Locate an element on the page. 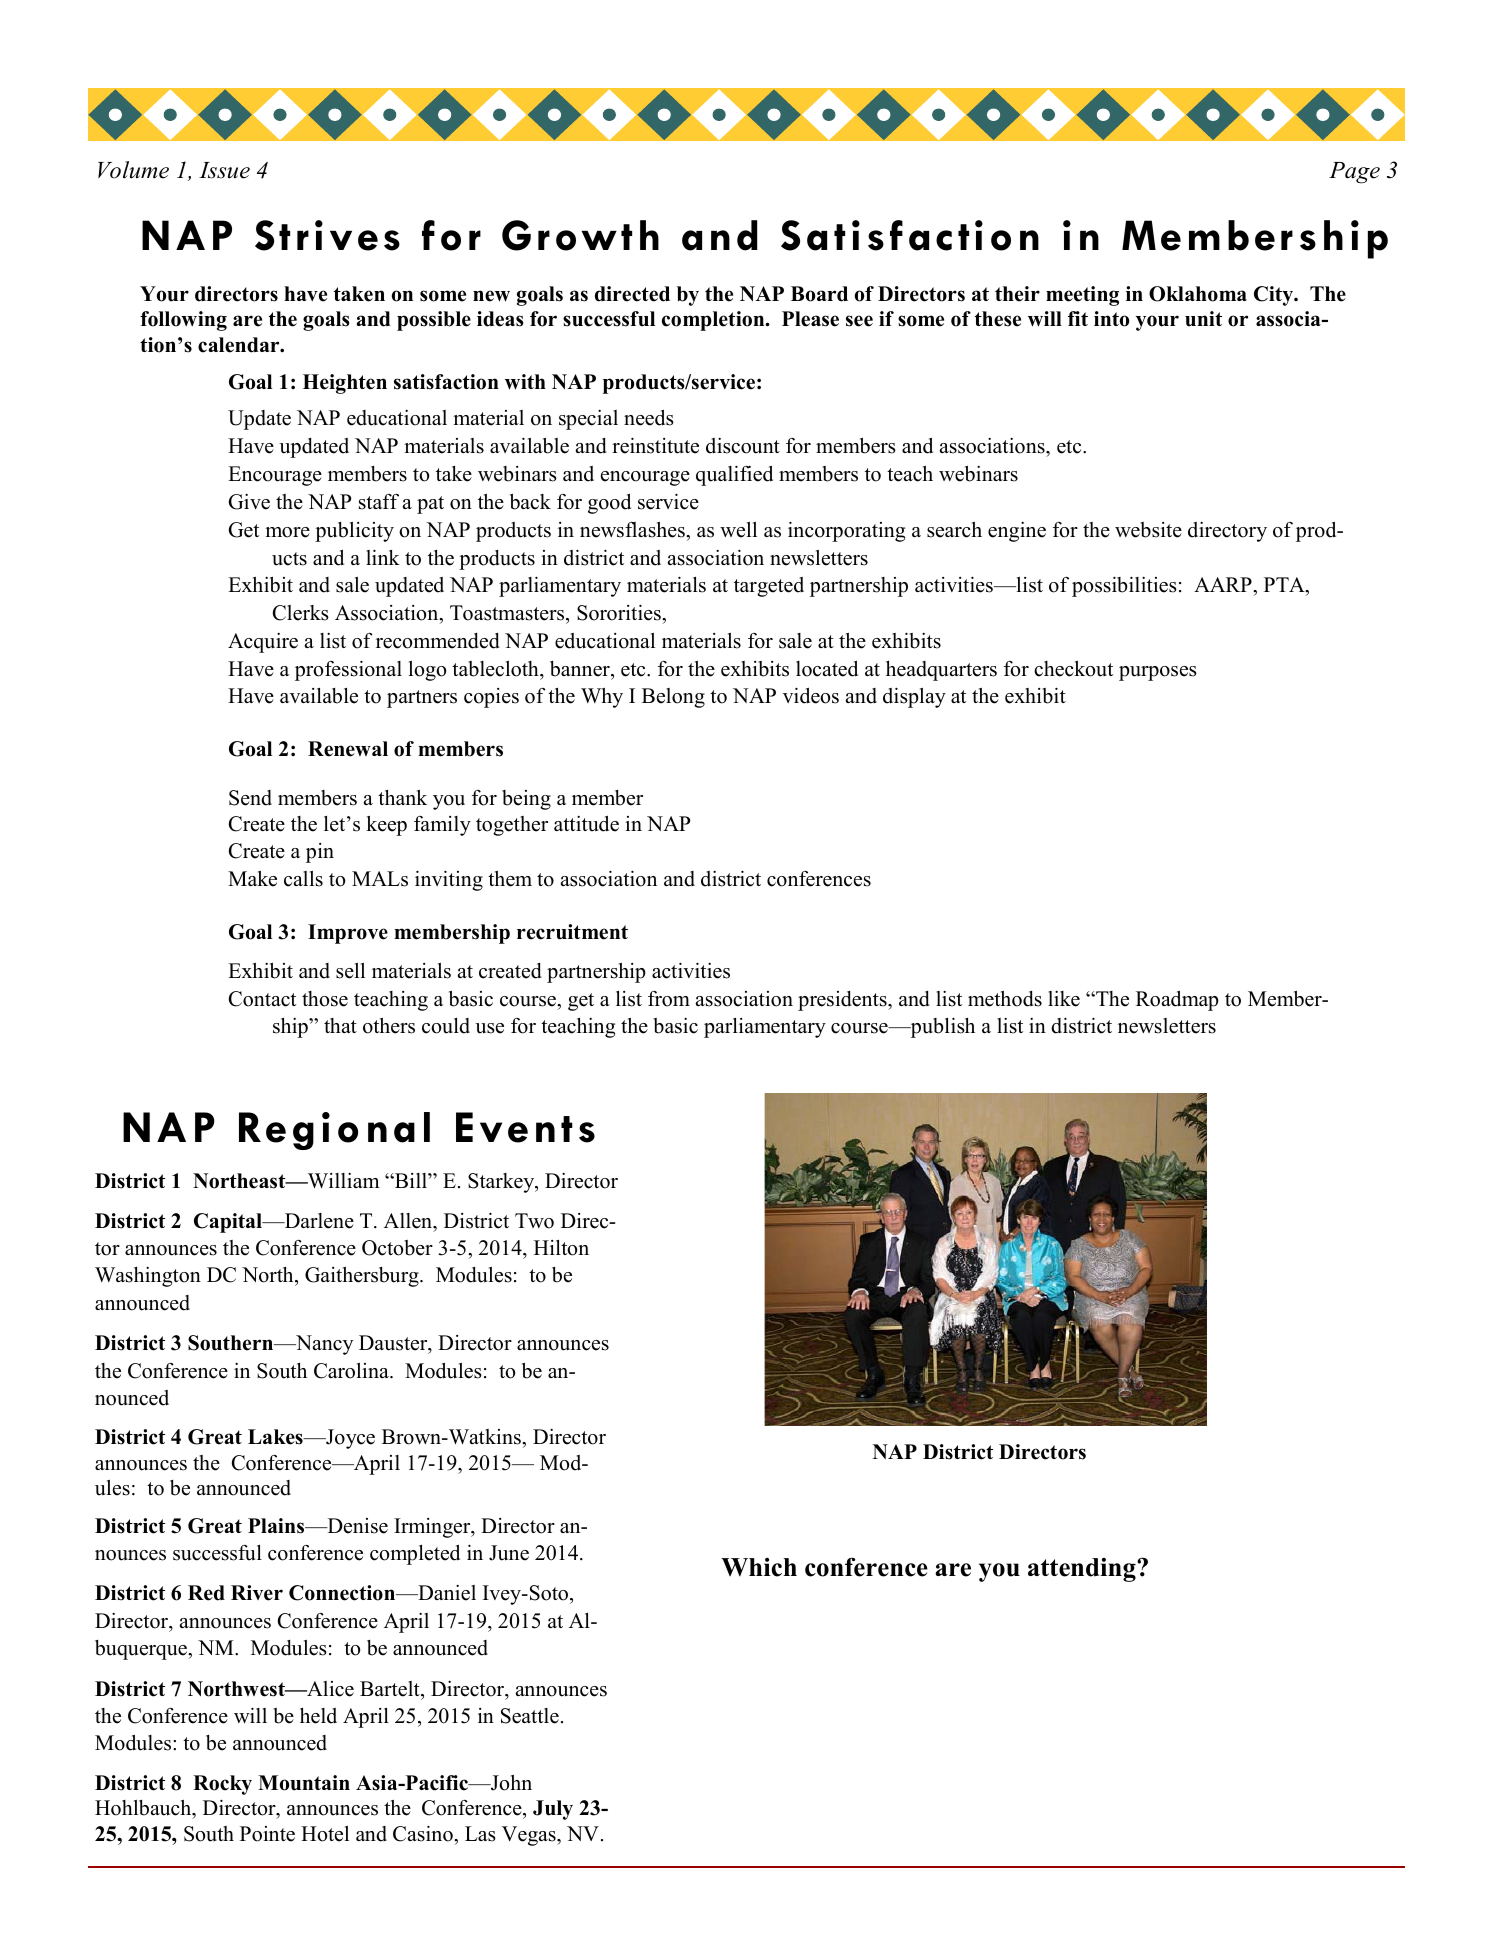 Image resolution: width=1493 pixels, height=1933 pixels. October is located at coordinates (397, 1248).
